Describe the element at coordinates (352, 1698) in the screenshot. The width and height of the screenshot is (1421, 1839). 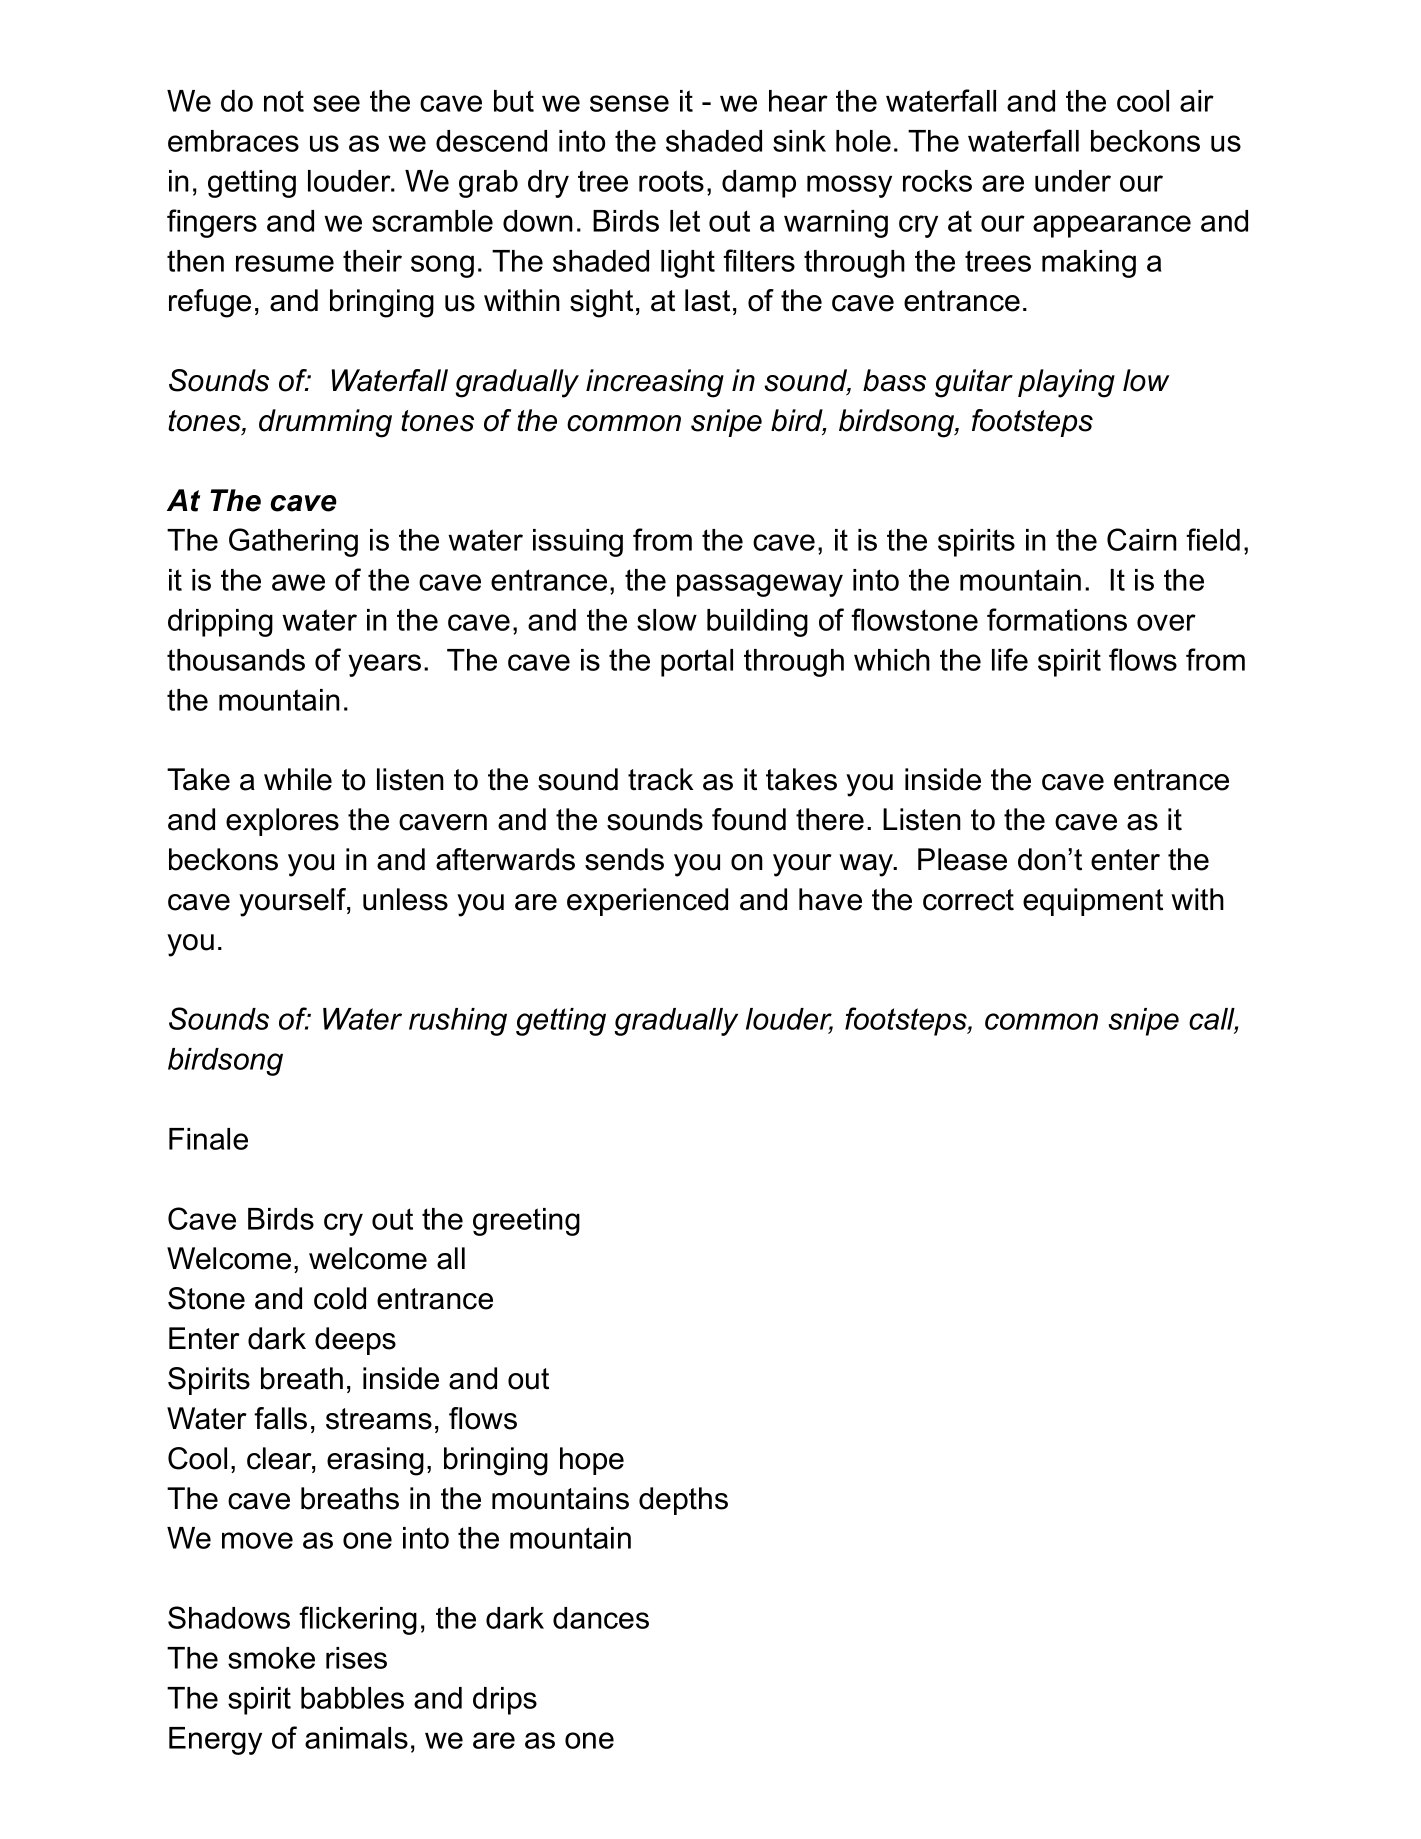
I see `babbles` at that location.
